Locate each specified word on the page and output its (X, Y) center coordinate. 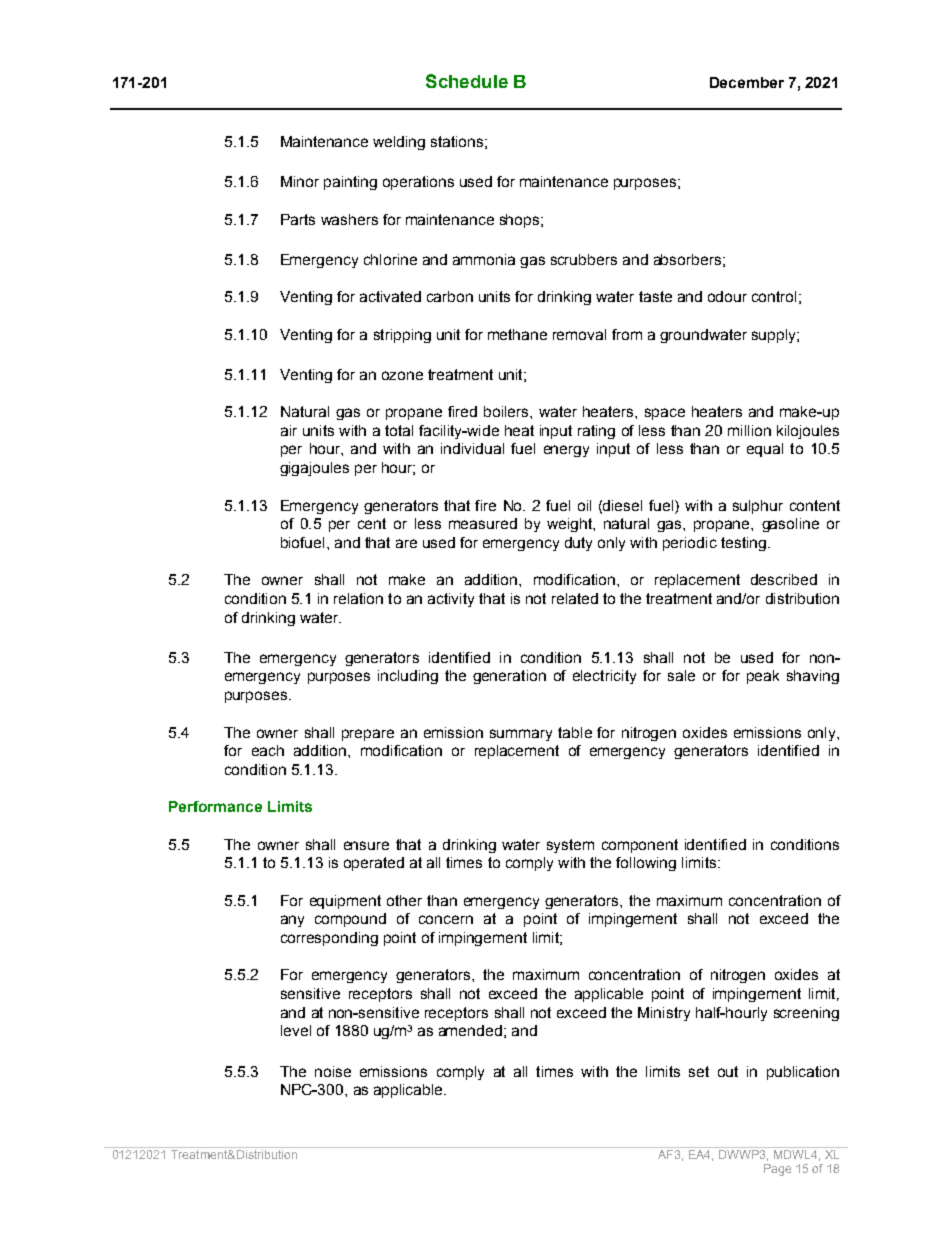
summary (521, 735)
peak (763, 677)
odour (727, 296)
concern (446, 919)
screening (806, 1014)
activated (390, 296)
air (289, 430)
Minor (300, 181)
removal (579, 334)
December (747, 82)
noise (333, 1071)
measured (483, 523)
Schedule (467, 81)
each (268, 750)
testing (743, 544)
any (292, 921)
